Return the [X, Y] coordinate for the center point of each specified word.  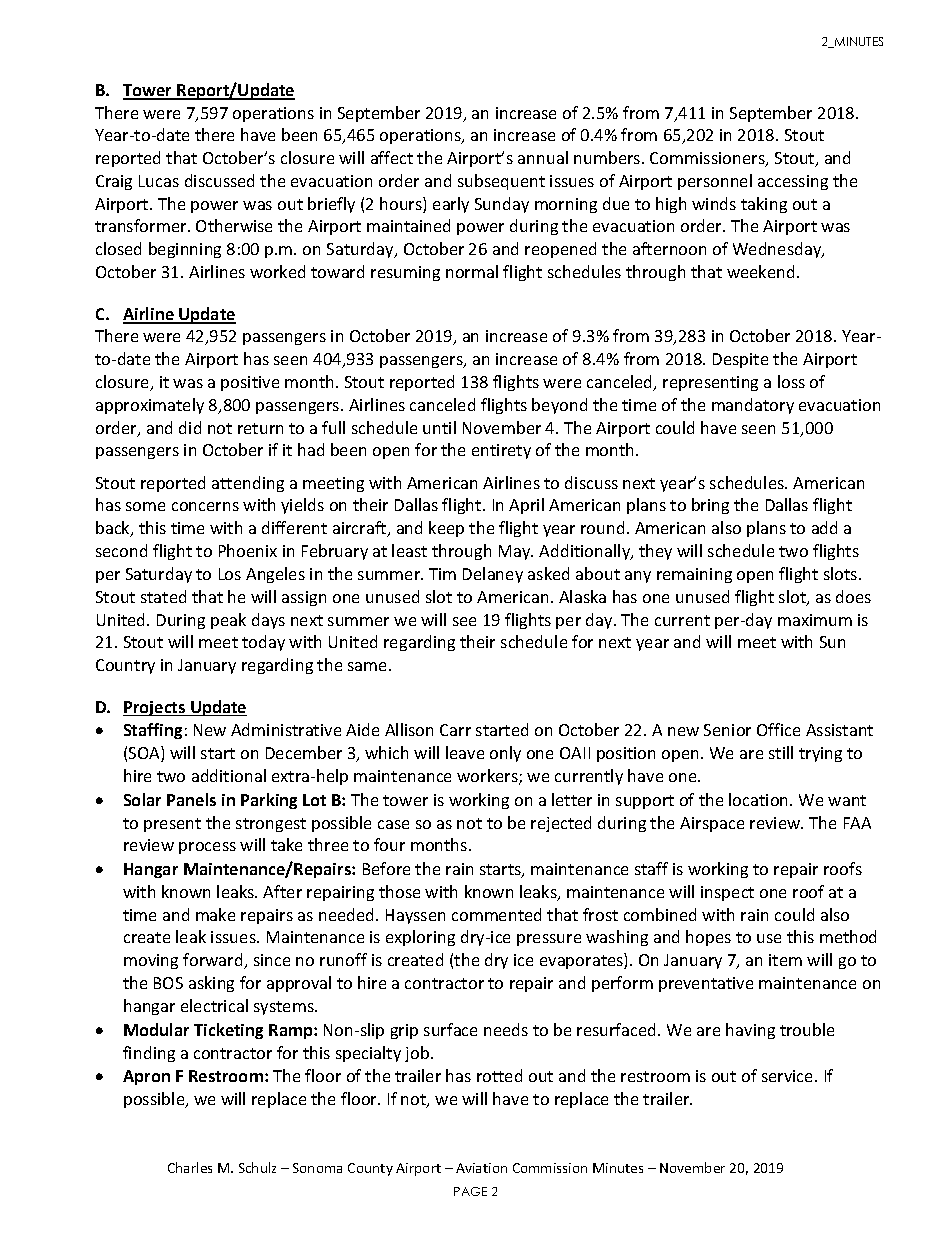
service [789, 1076]
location [760, 799]
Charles [190, 1167]
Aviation [481, 1168]
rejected [561, 824]
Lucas [159, 181]
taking [764, 205]
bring [710, 506]
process [207, 848]
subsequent [501, 182]
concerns [205, 506]
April [526, 506]
